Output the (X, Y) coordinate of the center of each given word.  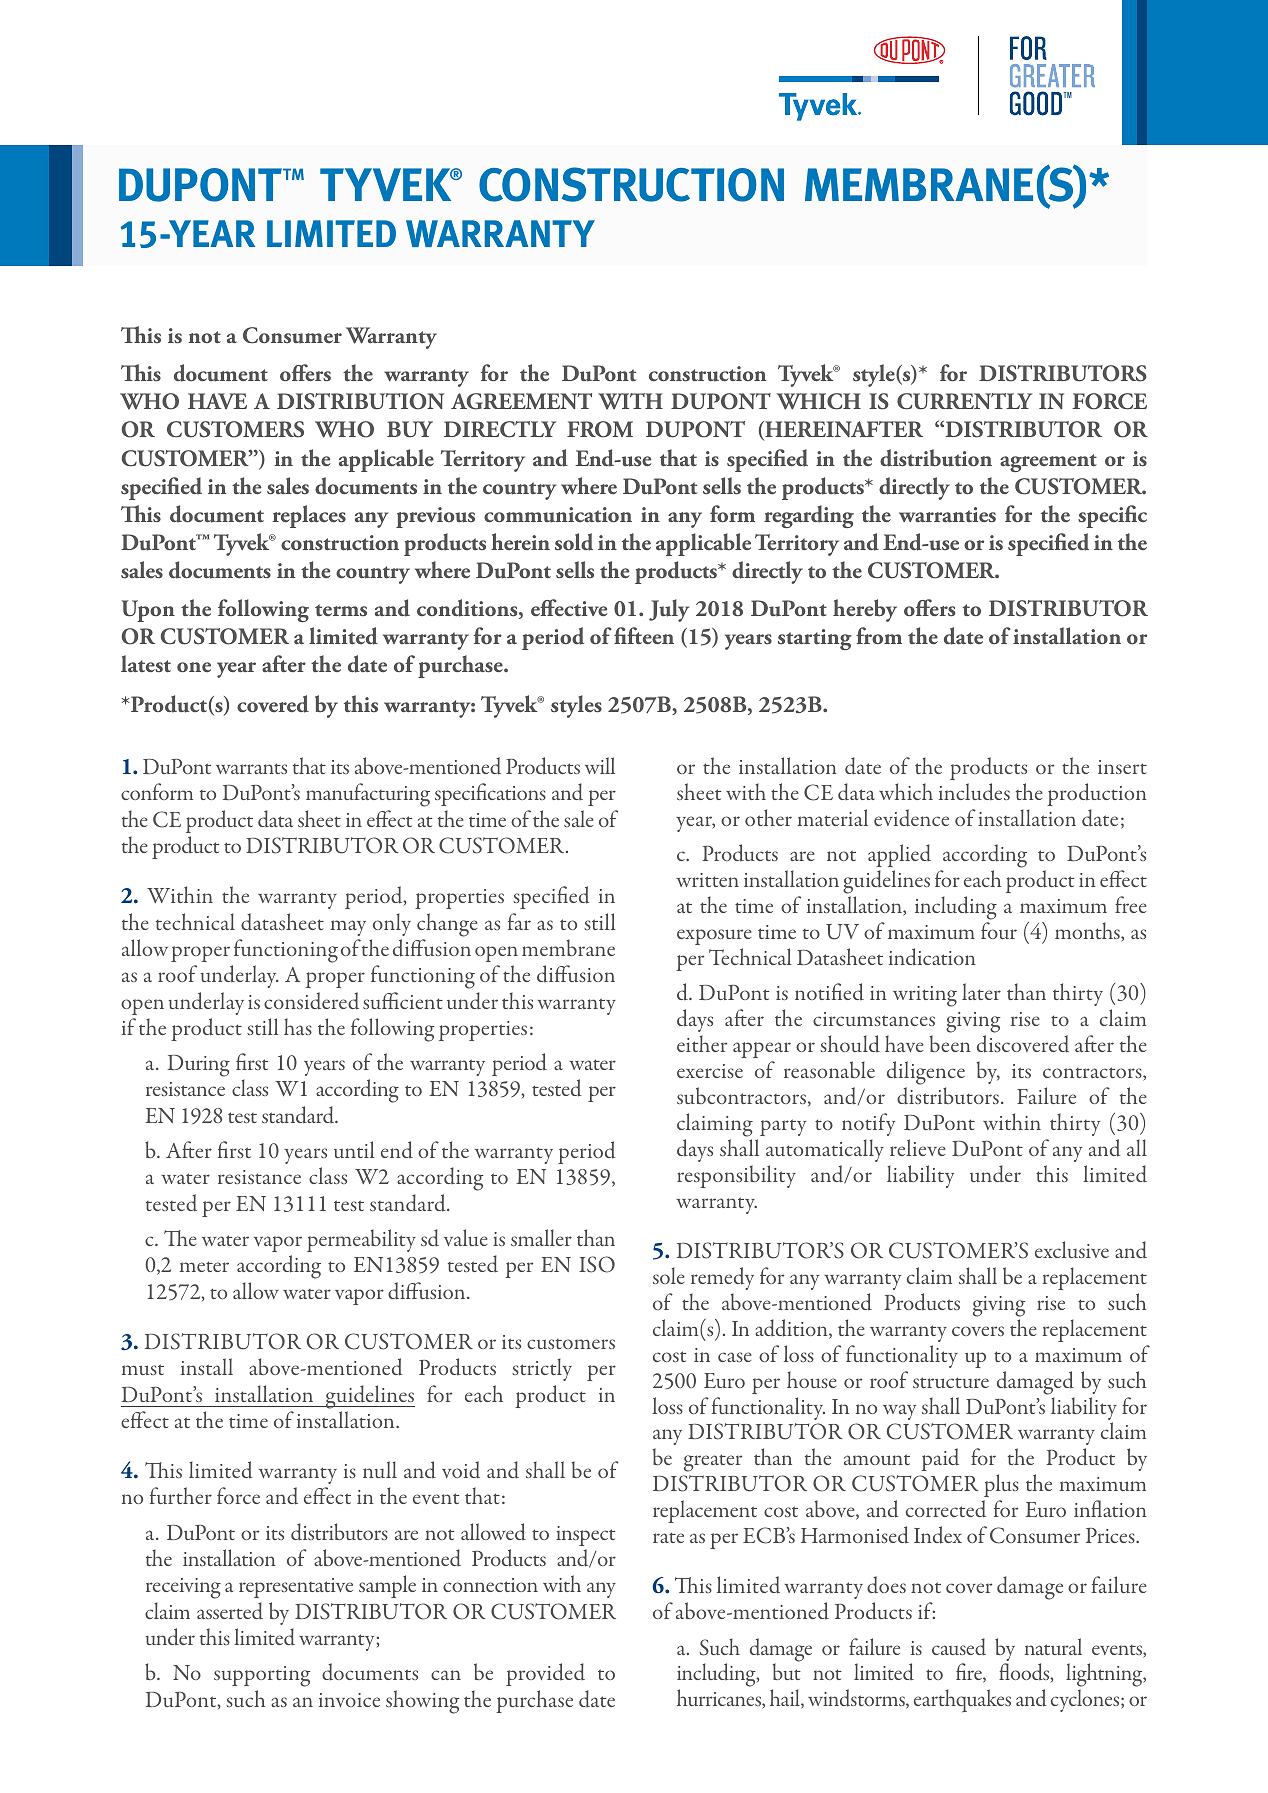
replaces (309, 516)
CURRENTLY (964, 401)
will (600, 765)
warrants (251, 768)
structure (951, 1382)
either (702, 1043)
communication (558, 515)
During (199, 1066)
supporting (262, 1676)
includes (974, 792)
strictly (542, 1369)
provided (545, 1674)
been (950, 1043)
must (143, 1369)
